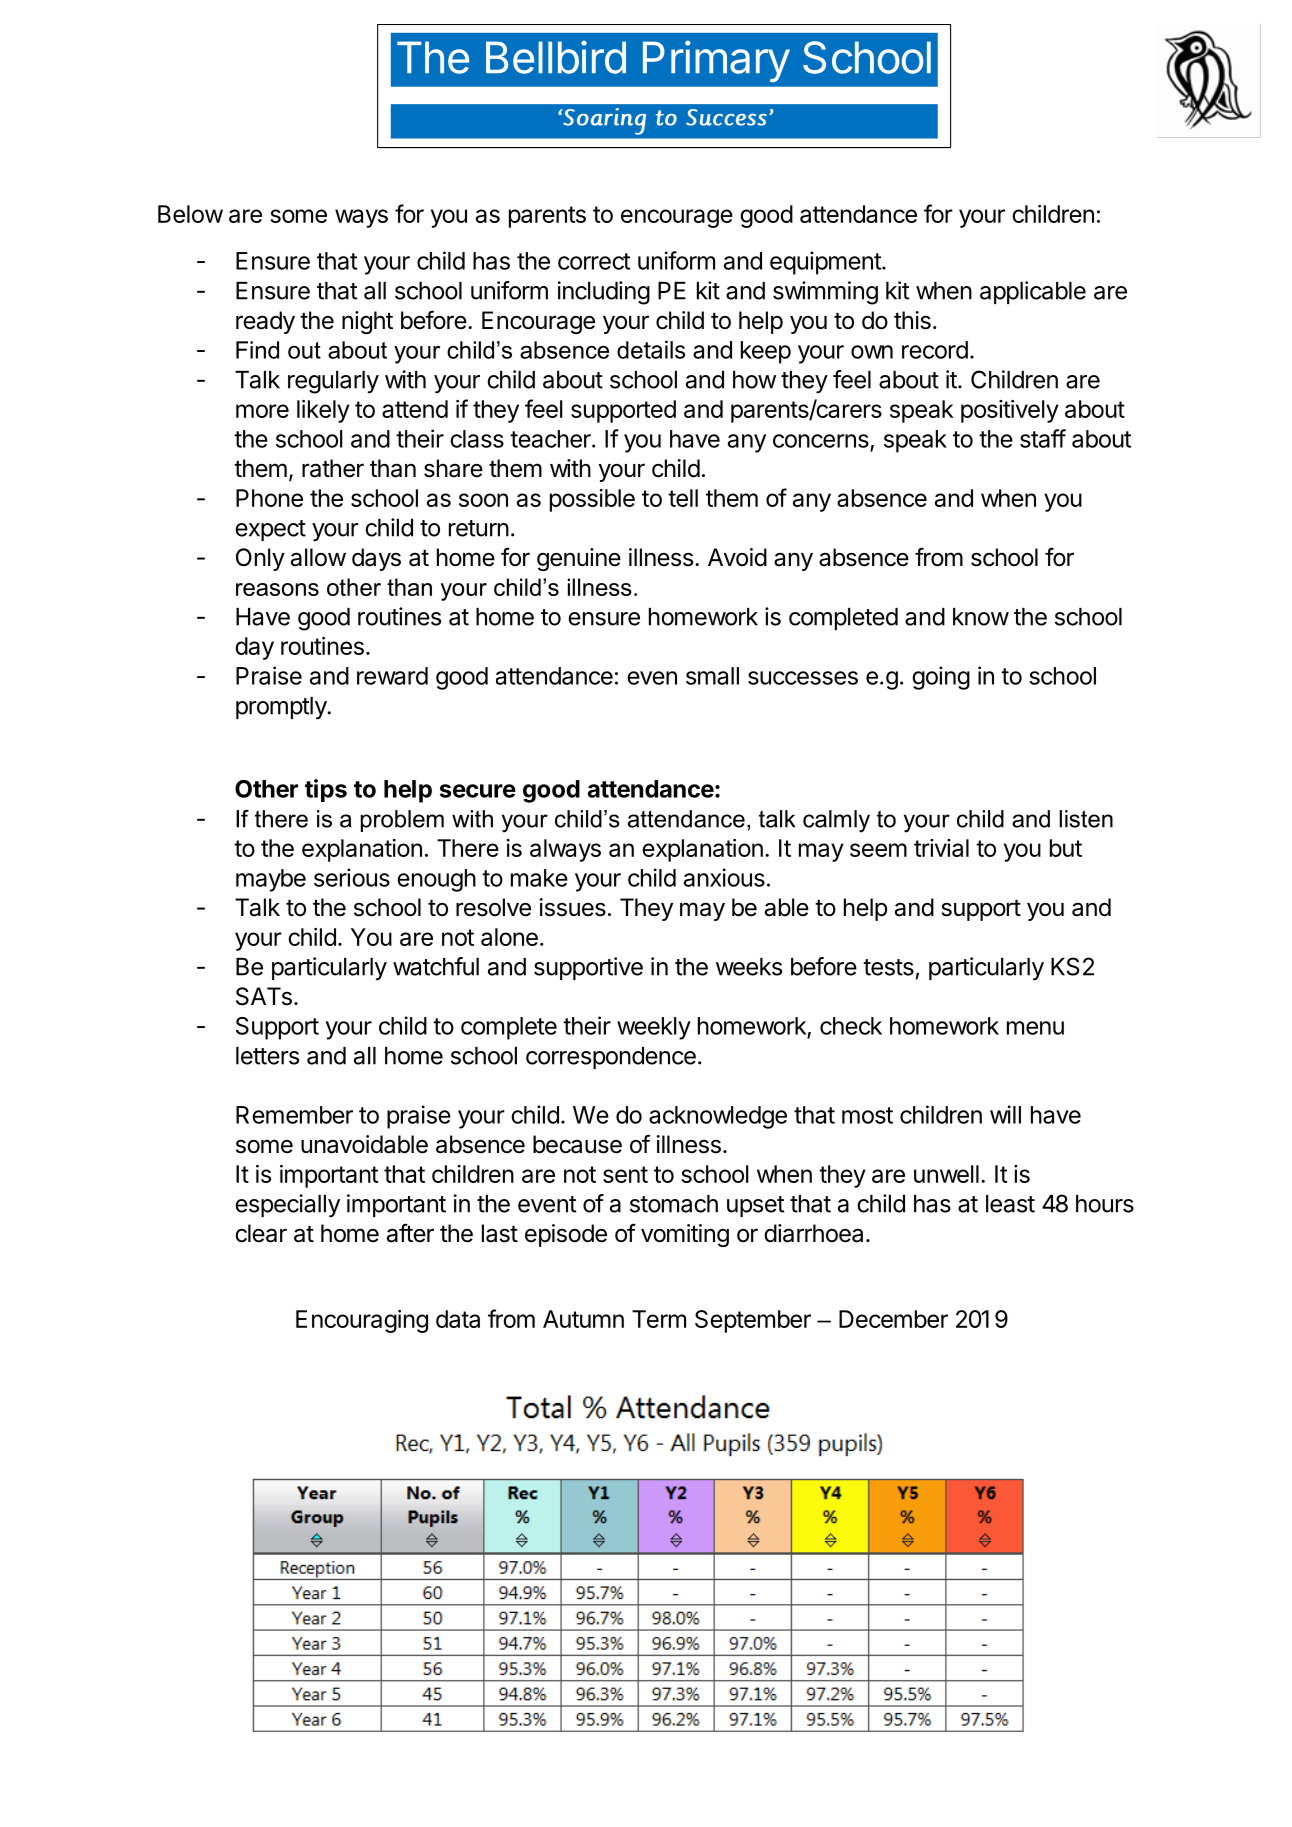  I want to click on small, so click(712, 676).
